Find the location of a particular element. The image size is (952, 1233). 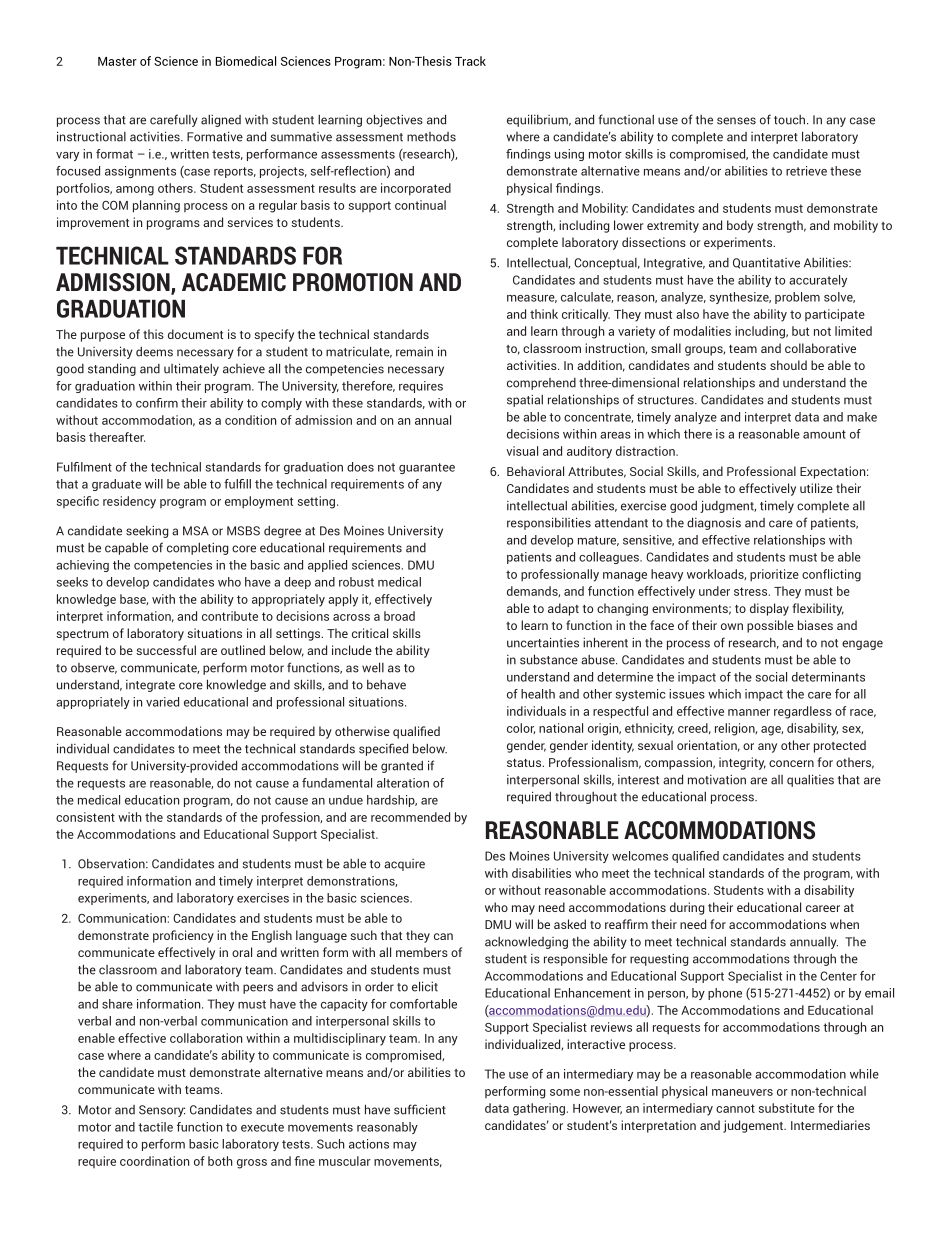

display is located at coordinates (769, 609).
